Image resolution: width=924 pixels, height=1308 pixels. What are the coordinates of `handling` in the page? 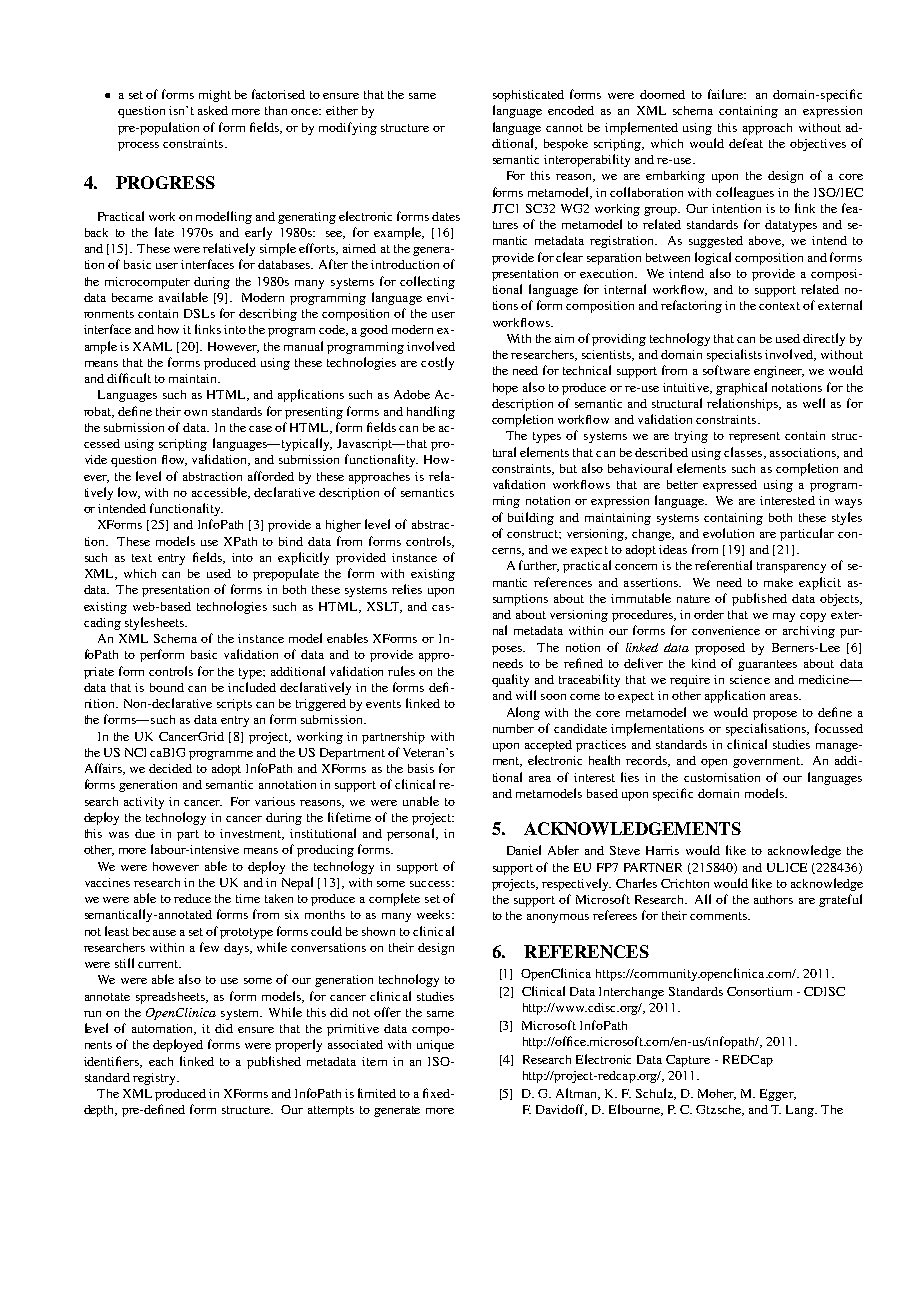 It's located at (431, 412).
